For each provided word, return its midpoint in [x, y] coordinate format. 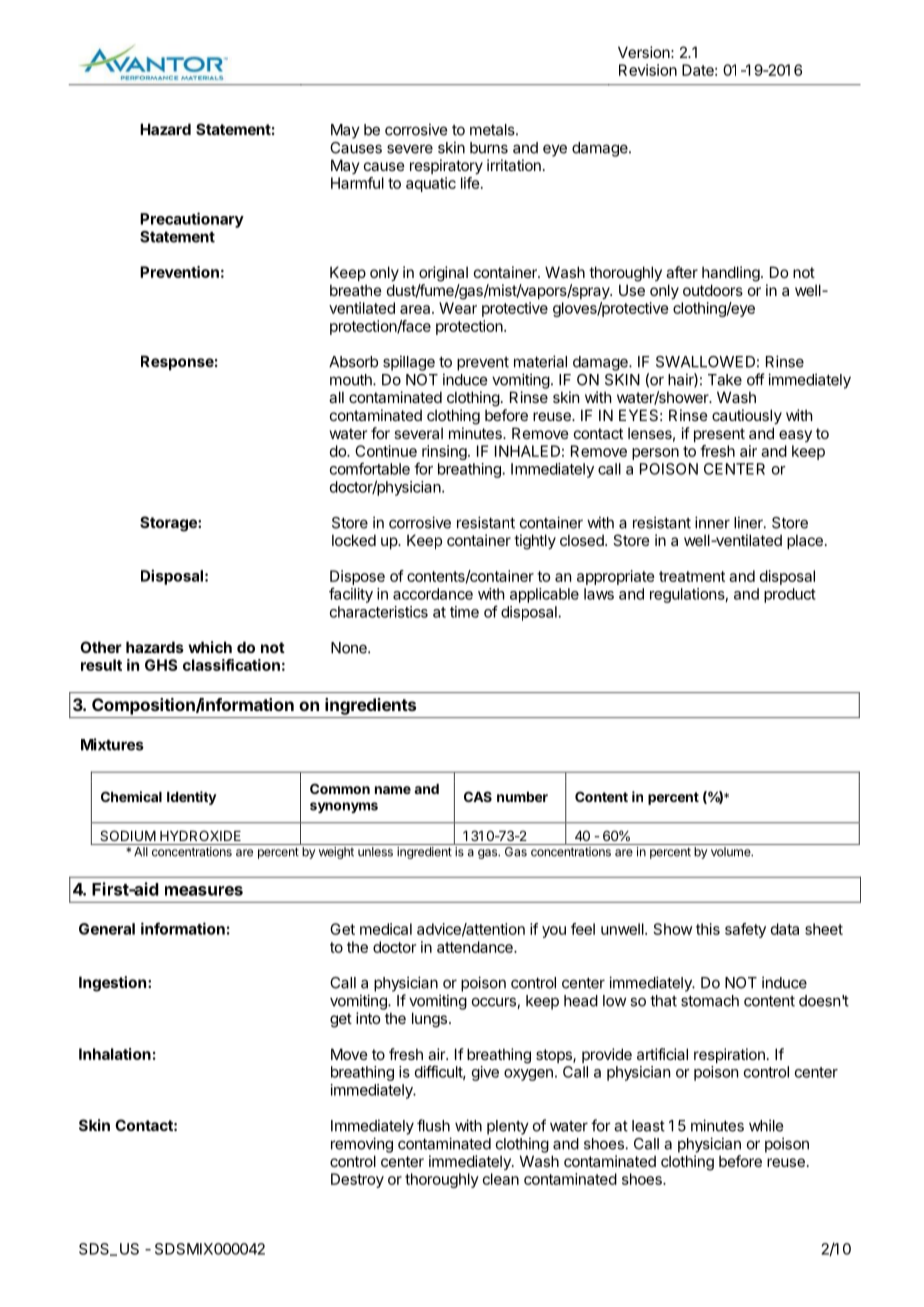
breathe [356, 290]
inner [712, 522]
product [790, 595]
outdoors [713, 290]
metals [493, 130]
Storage [169, 524]
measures [204, 891]
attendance [476, 947]
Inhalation [115, 1054]
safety [745, 930]
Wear [458, 308]
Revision [648, 70]
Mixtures [112, 744]
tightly [535, 542]
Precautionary [192, 220]
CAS [478, 796]
